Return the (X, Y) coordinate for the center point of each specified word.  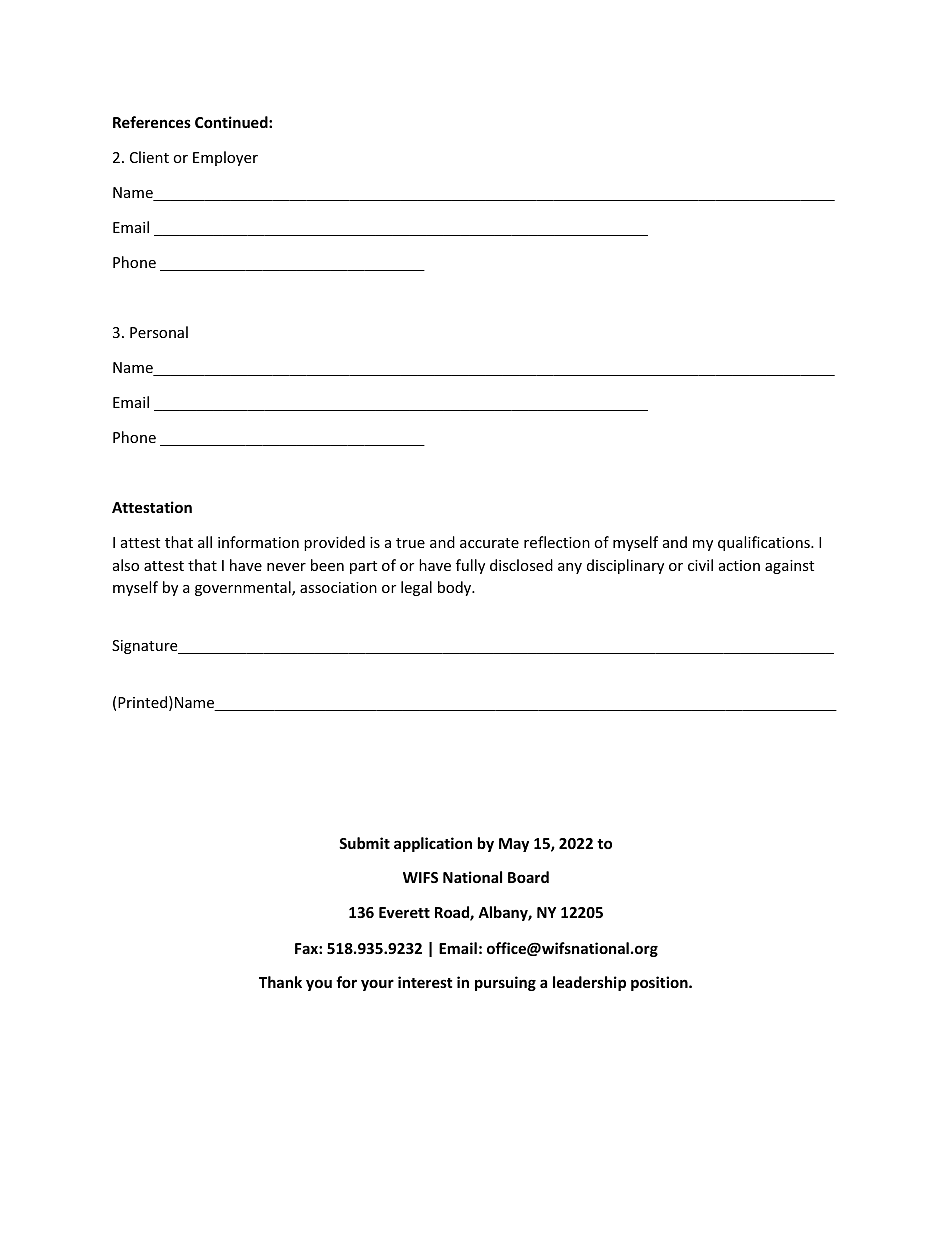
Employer (225, 158)
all (205, 542)
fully (470, 566)
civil (700, 565)
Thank (280, 982)
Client (149, 157)
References (152, 122)
